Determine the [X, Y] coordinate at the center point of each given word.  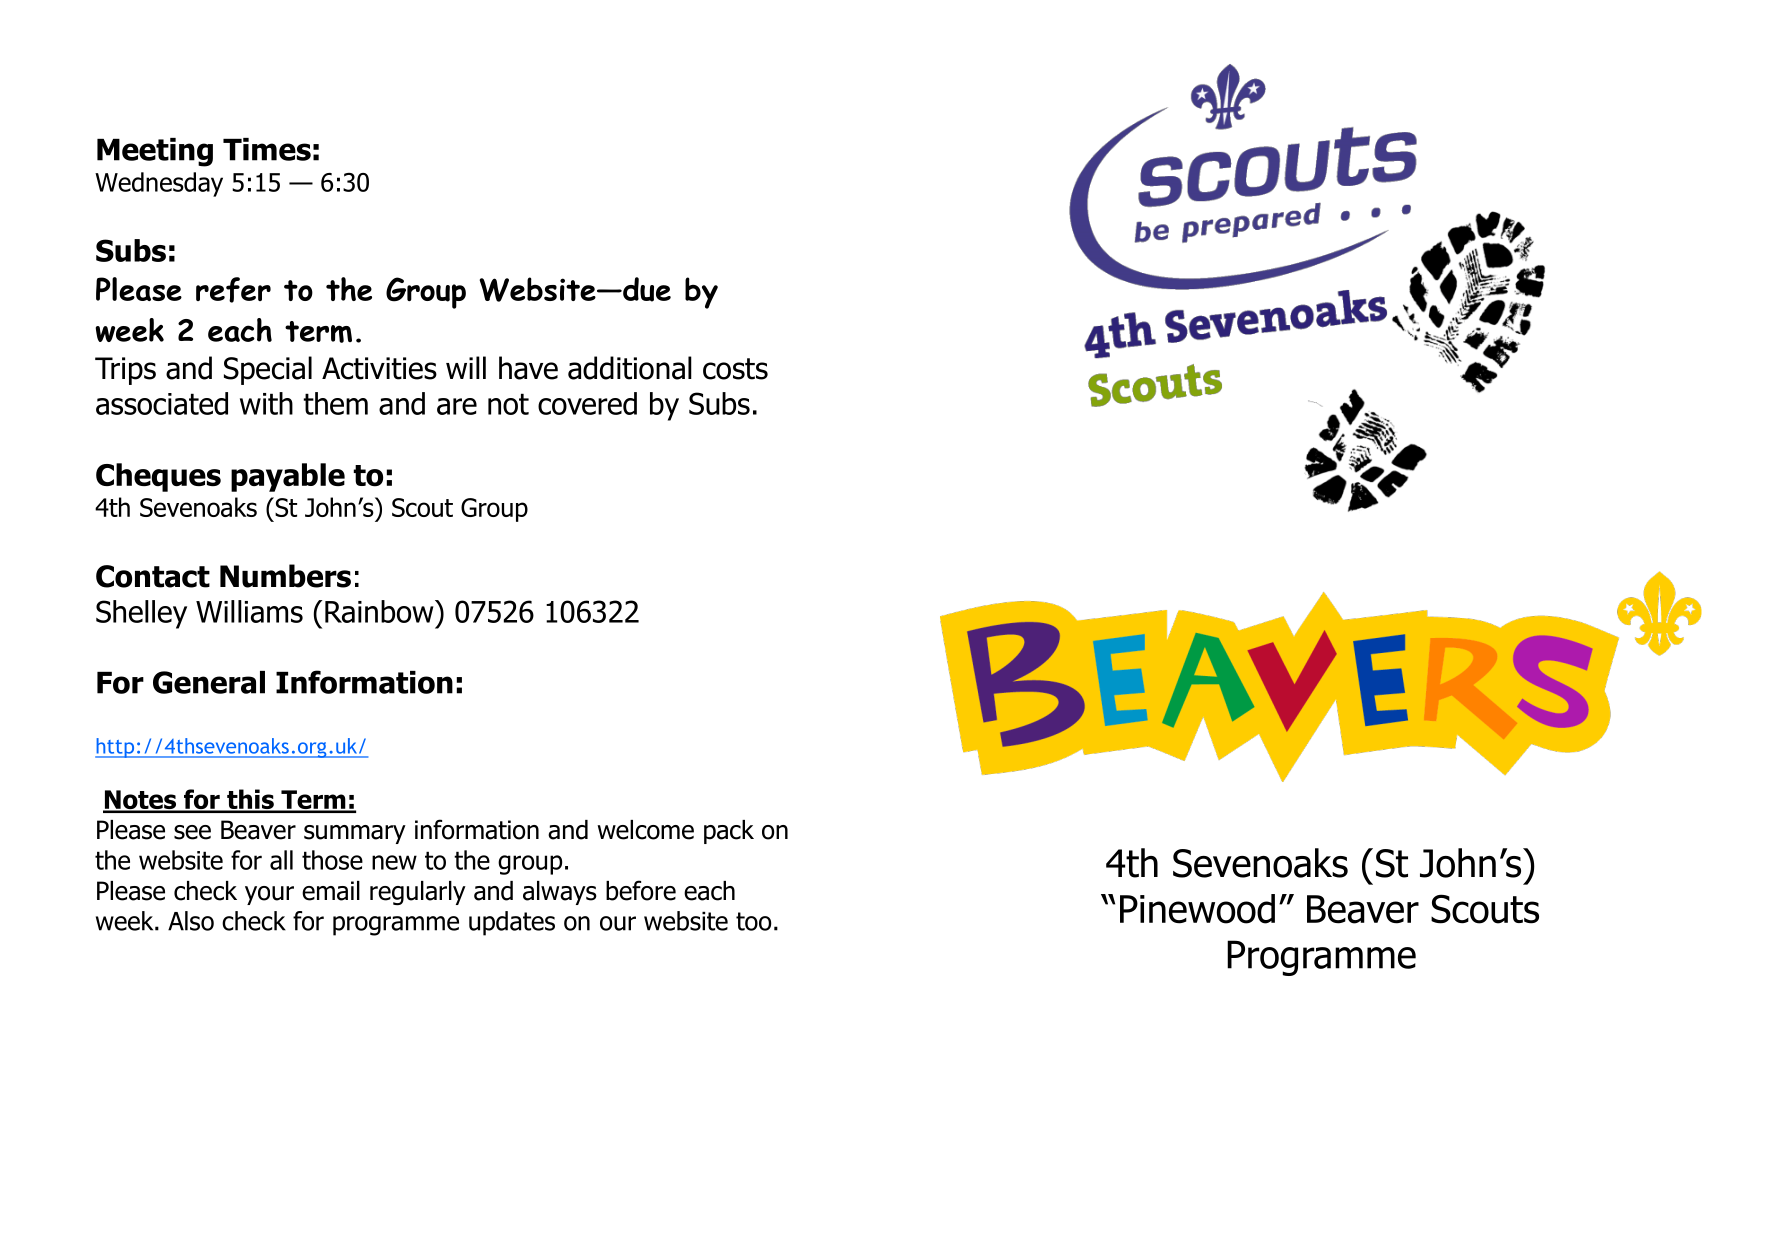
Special [268, 370]
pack [729, 832]
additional [630, 368]
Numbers [285, 576]
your [269, 895]
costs [735, 369]
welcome [645, 830]
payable [288, 477]
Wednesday [159, 184]
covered [587, 403]
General [209, 682]
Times [267, 149]
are [457, 406]
